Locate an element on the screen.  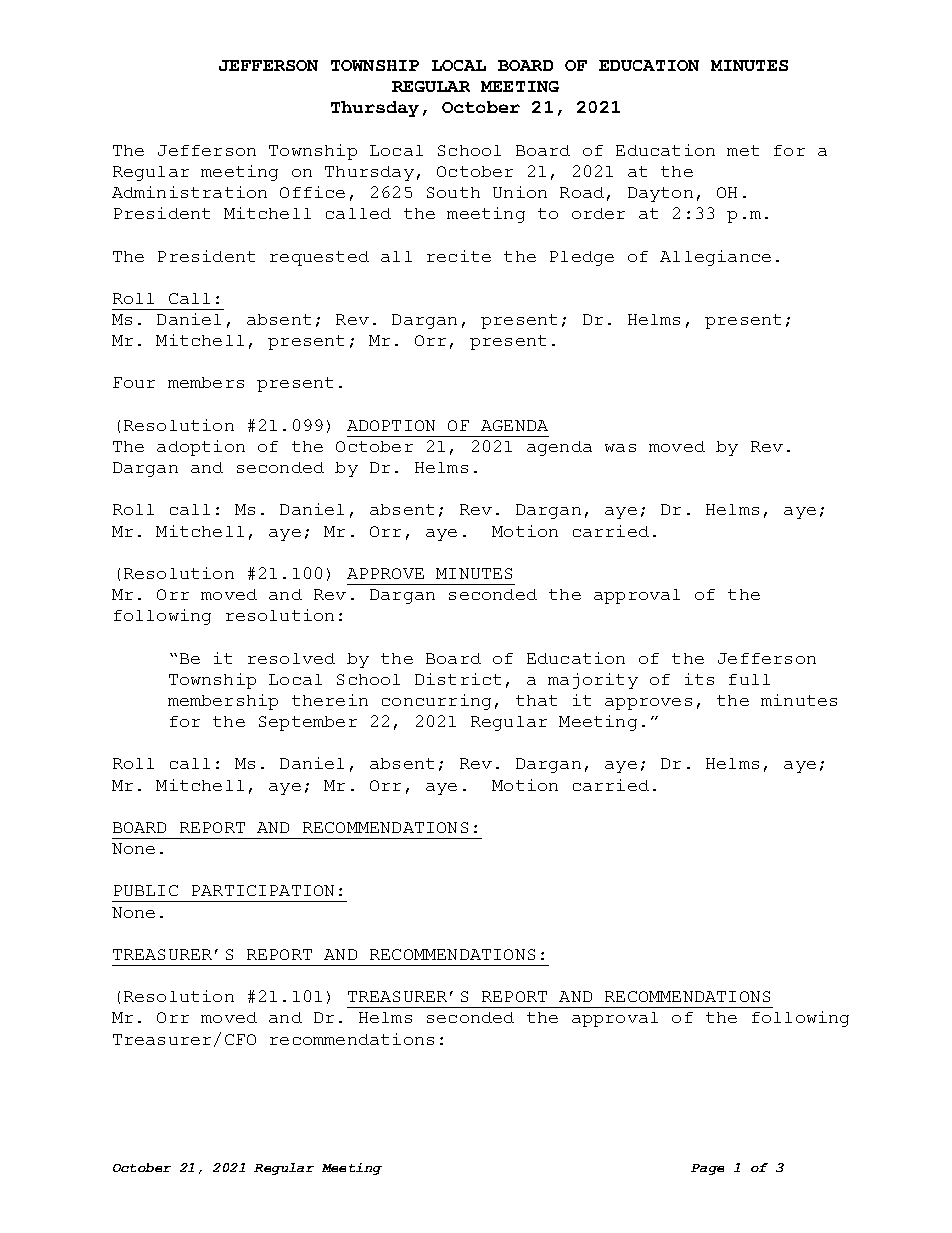
its is located at coordinates (699, 679).
